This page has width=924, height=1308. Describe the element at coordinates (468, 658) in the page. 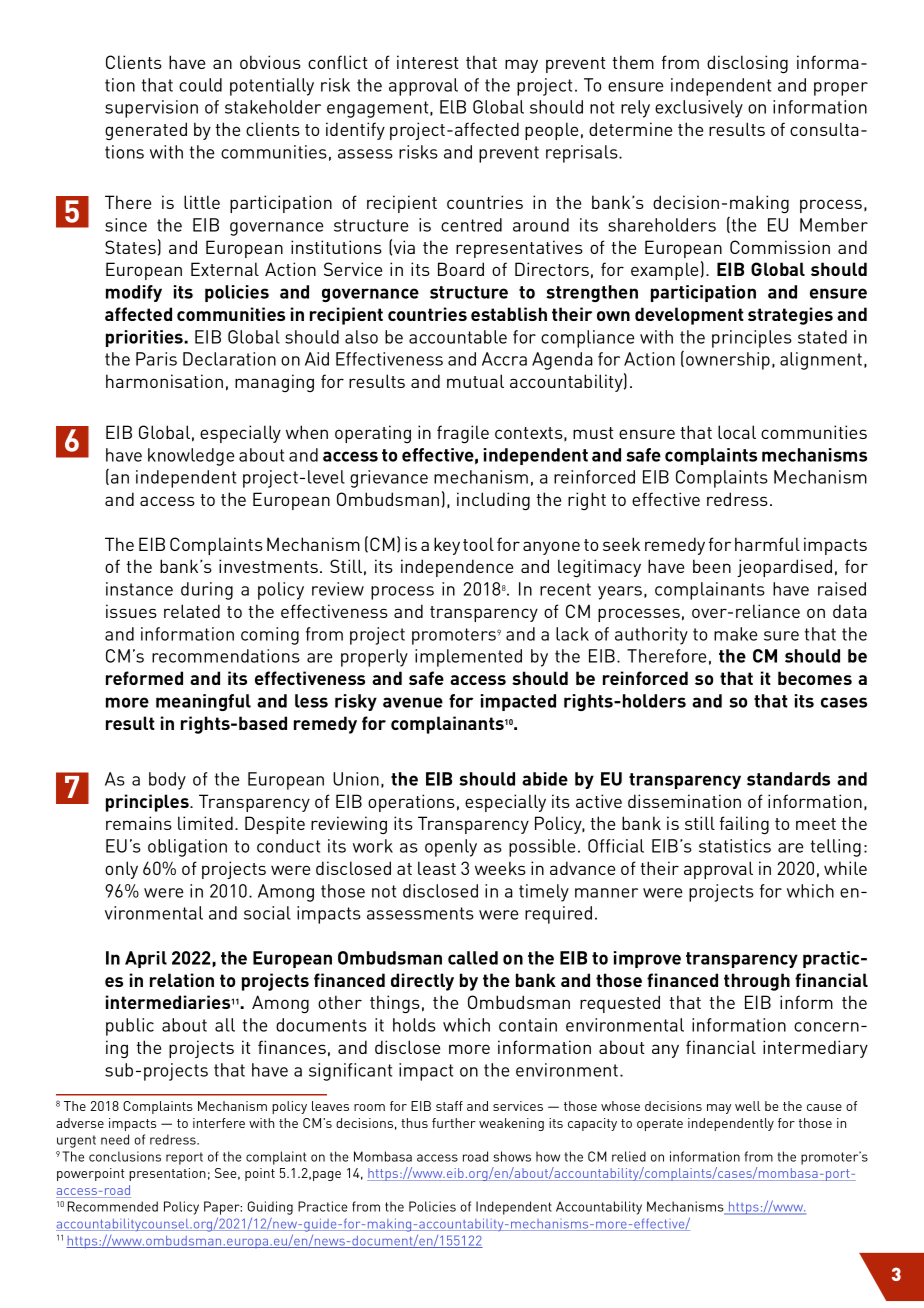

I see `implemented` at that location.
